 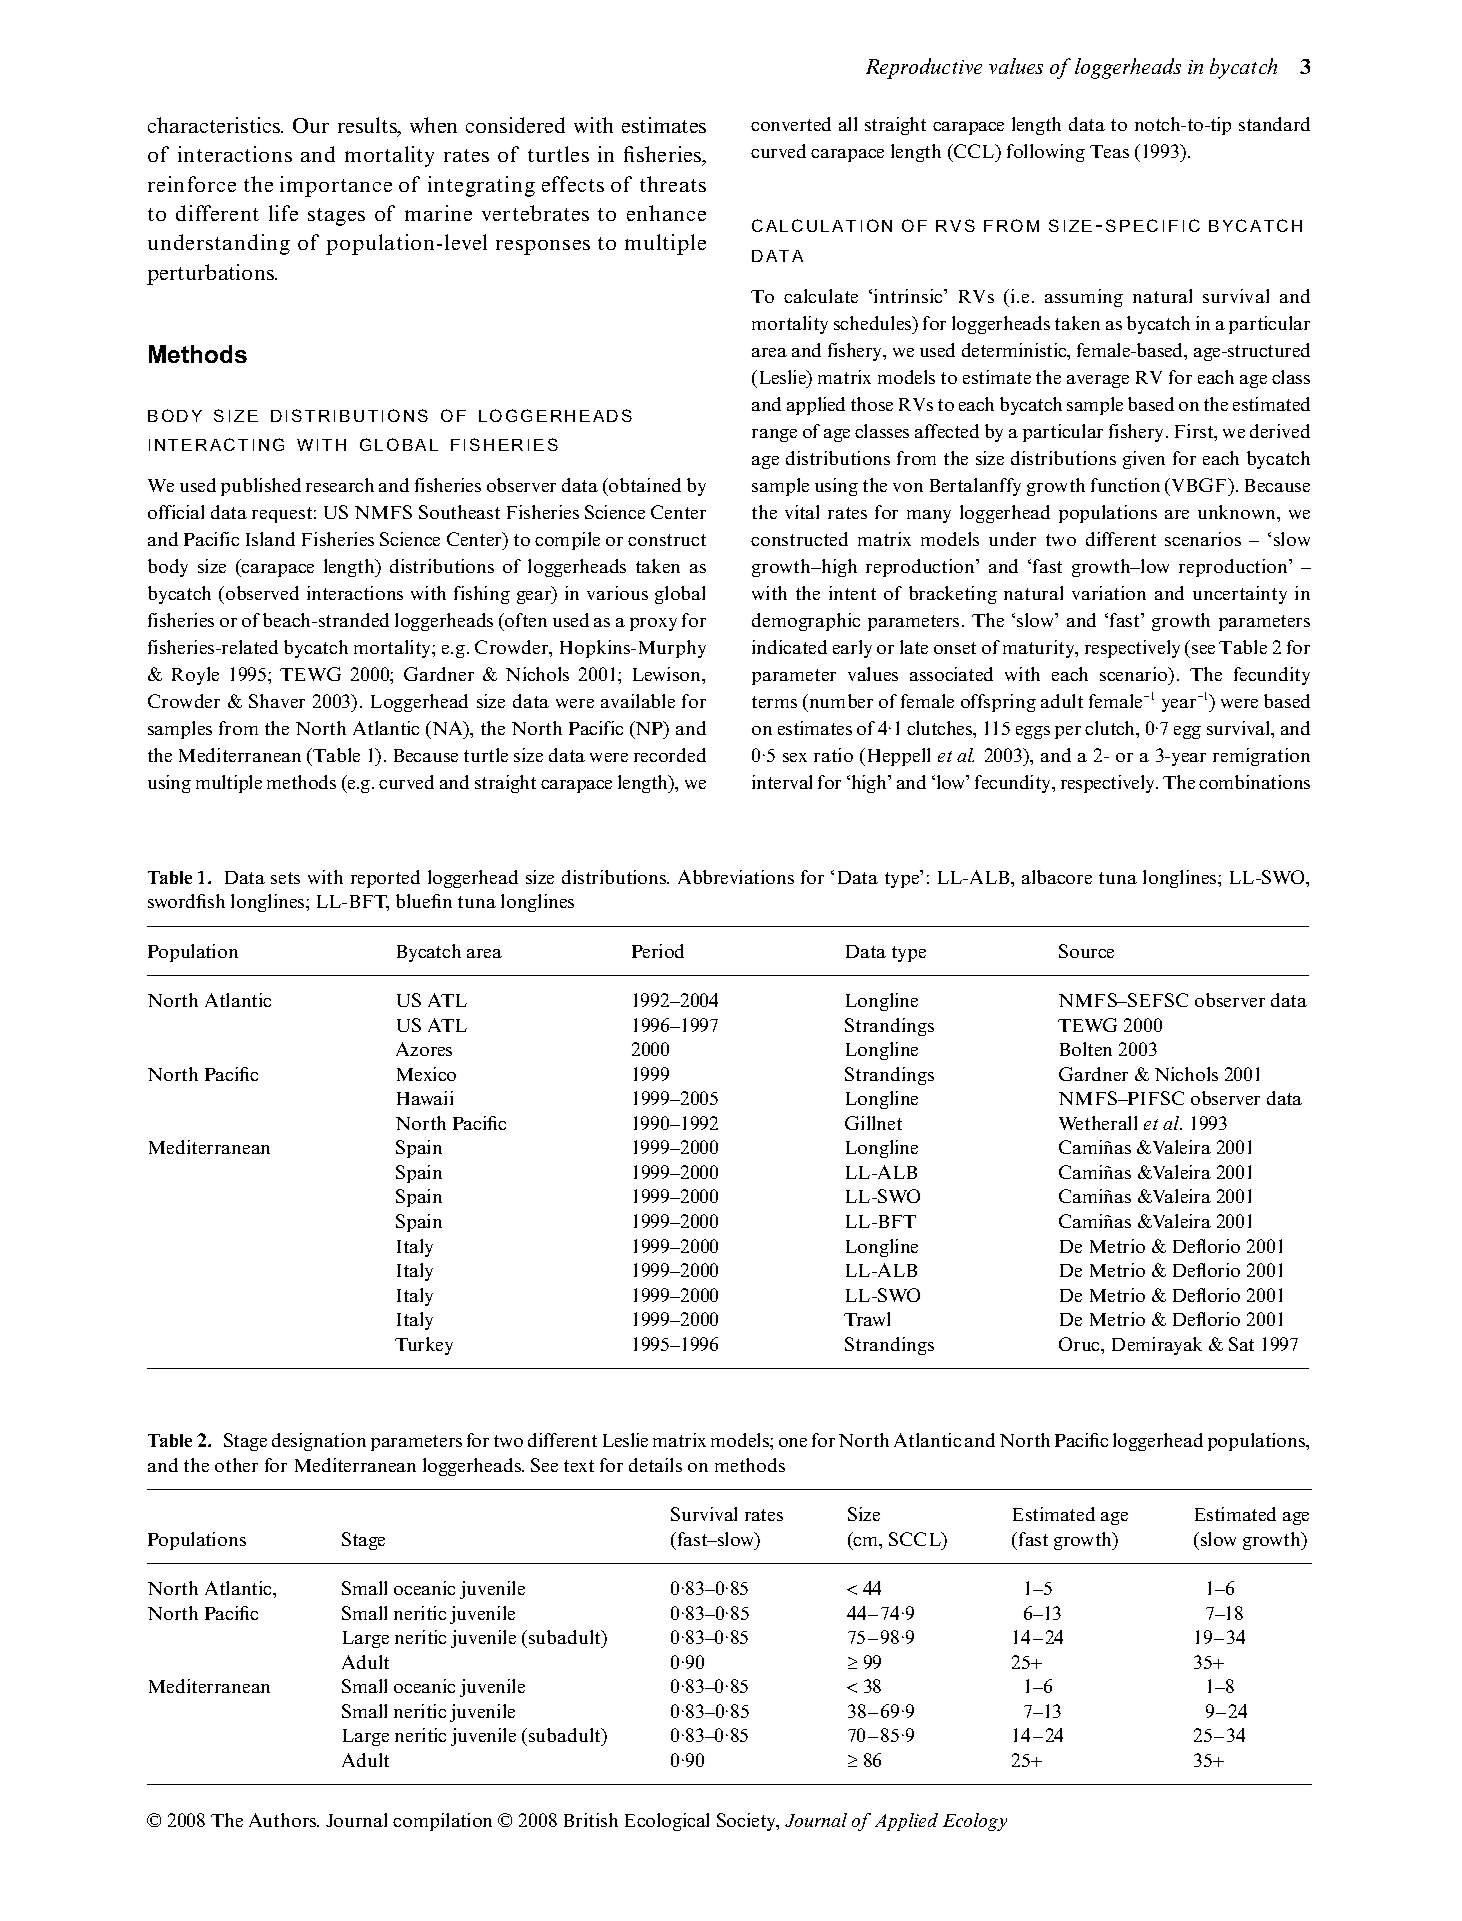 What do you see at coordinates (1241, 1344) in the screenshot?
I see `Sat` at bounding box center [1241, 1344].
